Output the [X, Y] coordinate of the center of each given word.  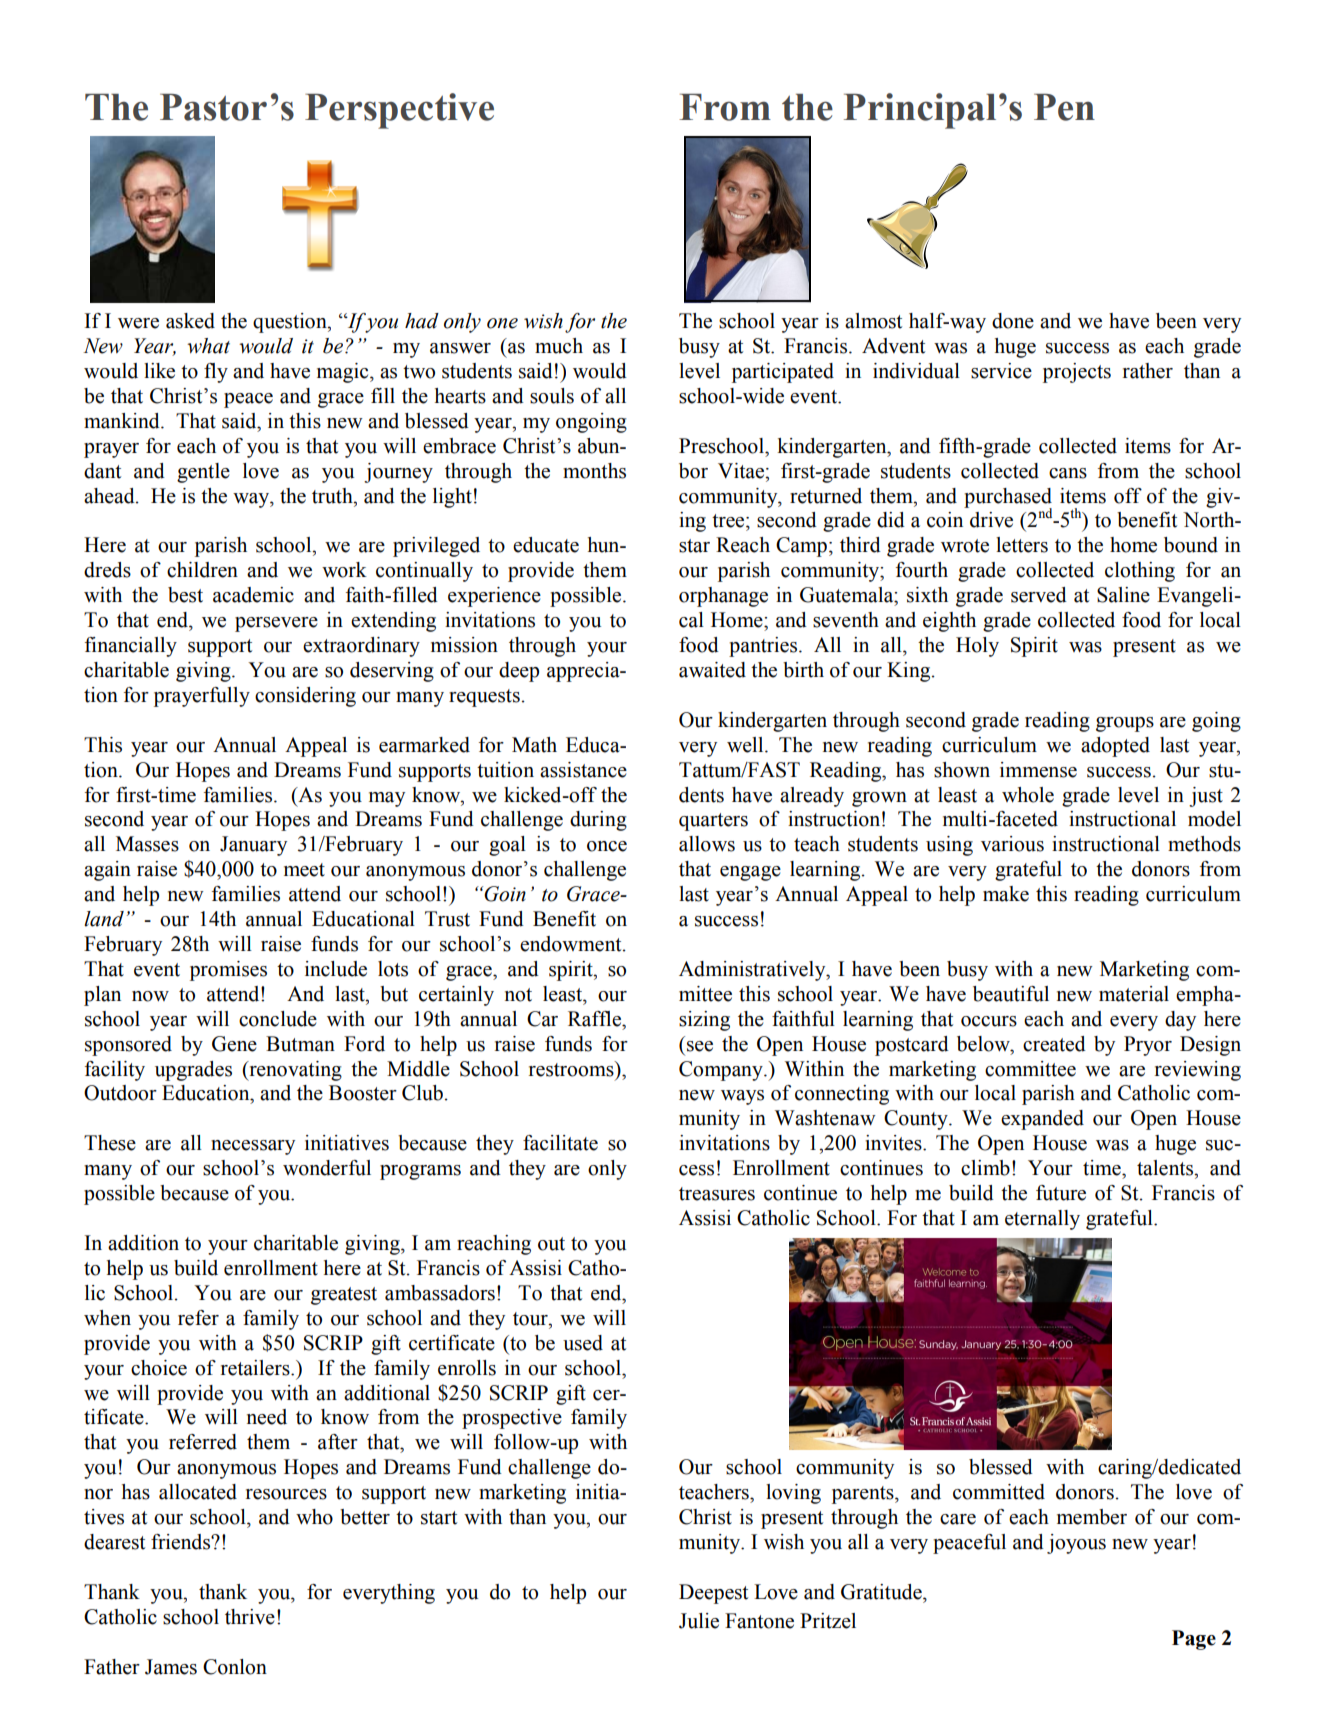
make [1006, 894]
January [253, 846]
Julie [699, 1621]
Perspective [399, 111]
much [559, 346]
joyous [1076, 1544]
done [1013, 321]
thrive [250, 1617]
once [607, 846]
